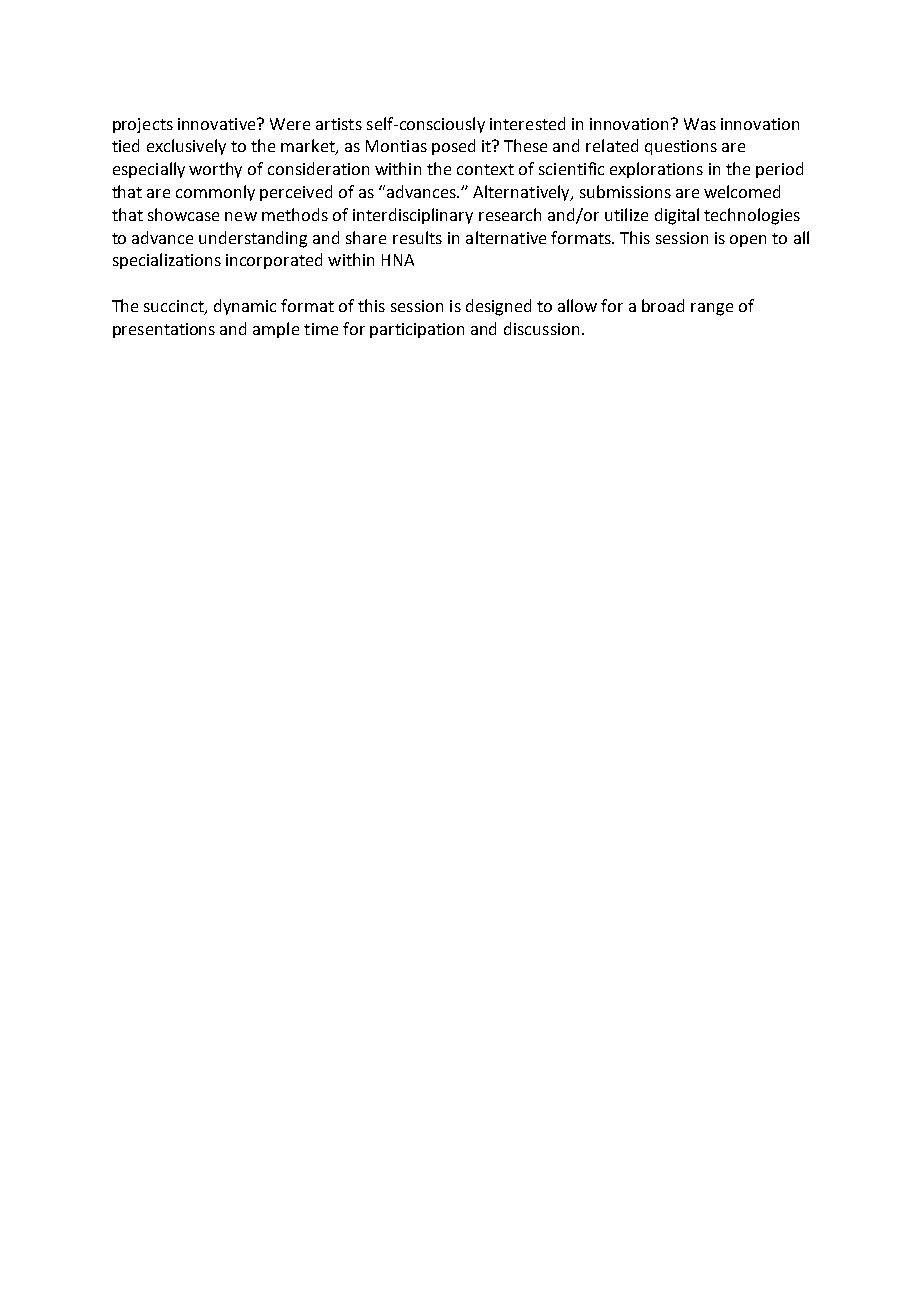 The height and width of the screenshot is (1308, 924). Describe the element at coordinates (656, 170) in the screenshot. I see `explorations` at that location.
